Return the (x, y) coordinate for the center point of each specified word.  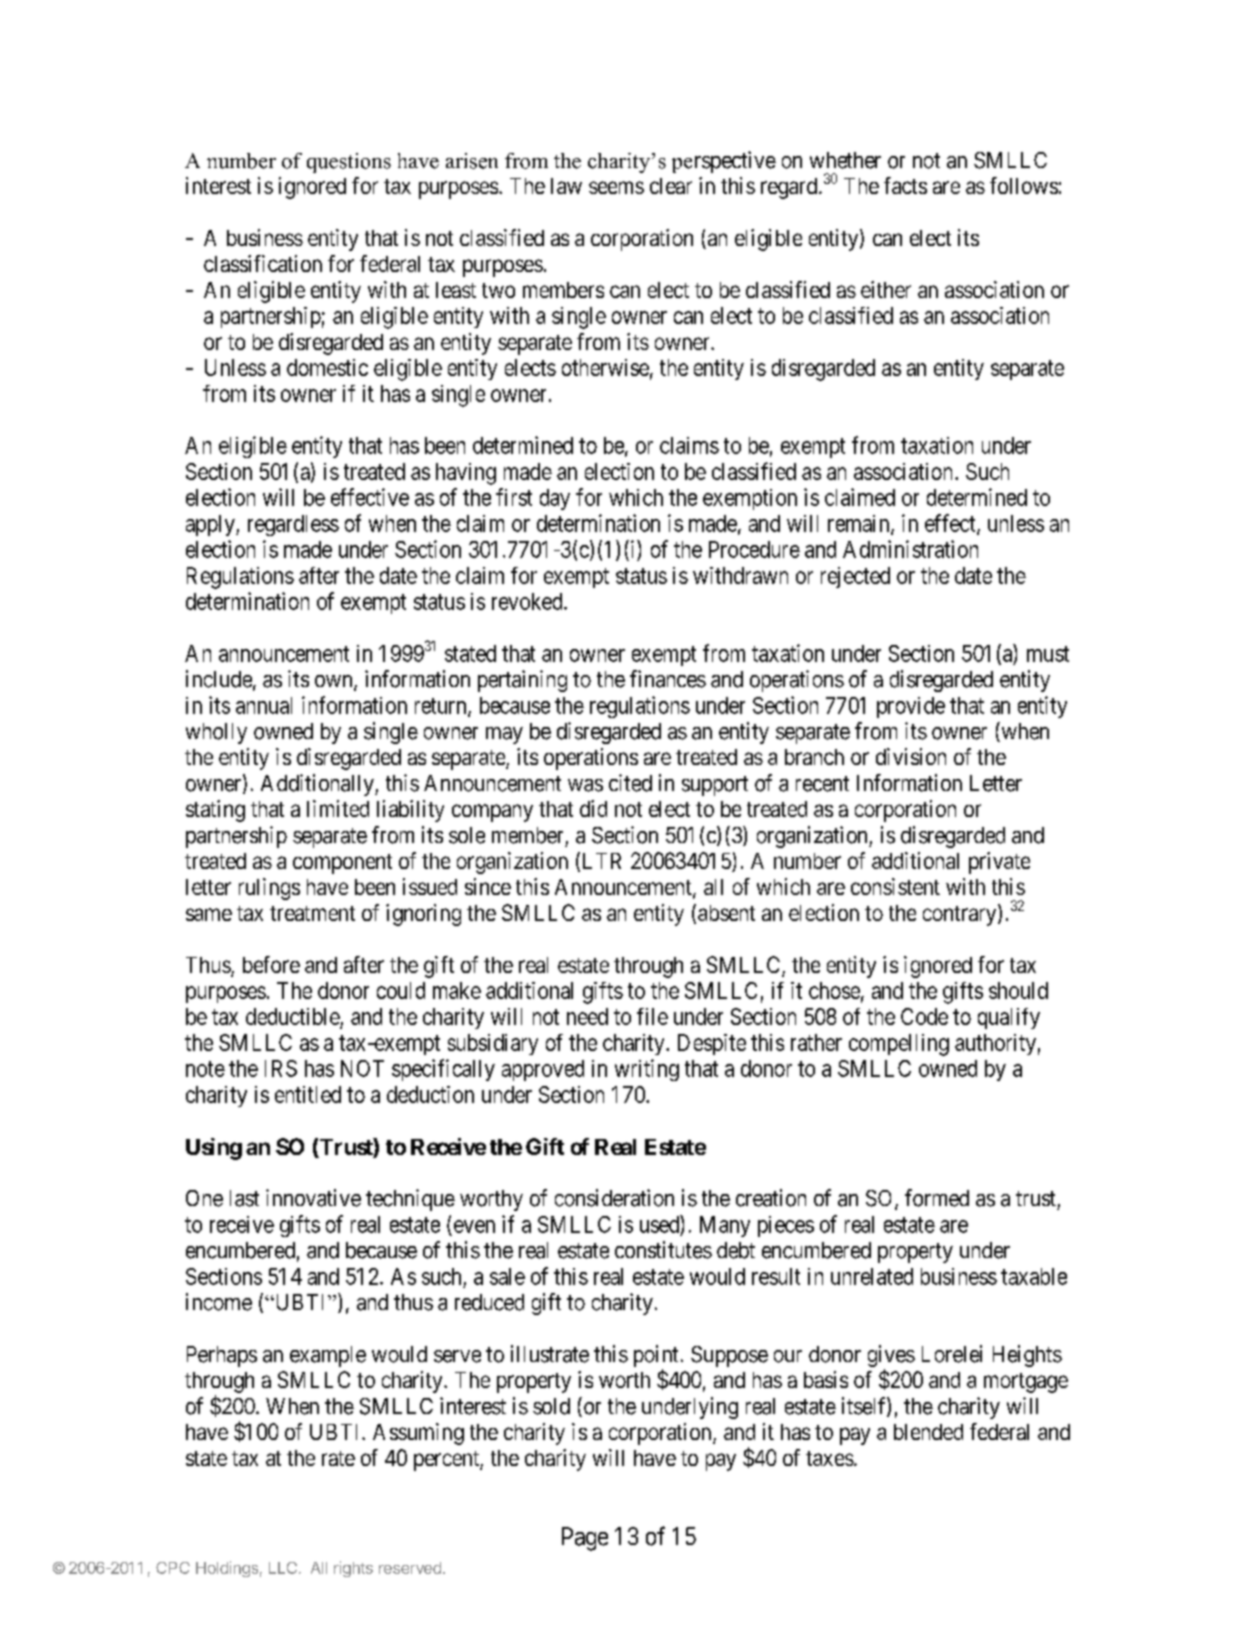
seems (616, 187)
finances (668, 679)
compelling (899, 1045)
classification (263, 263)
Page (585, 1539)
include (219, 679)
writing (647, 1070)
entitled (308, 1094)
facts (905, 185)
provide (911, 707)
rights (353, 1569)
